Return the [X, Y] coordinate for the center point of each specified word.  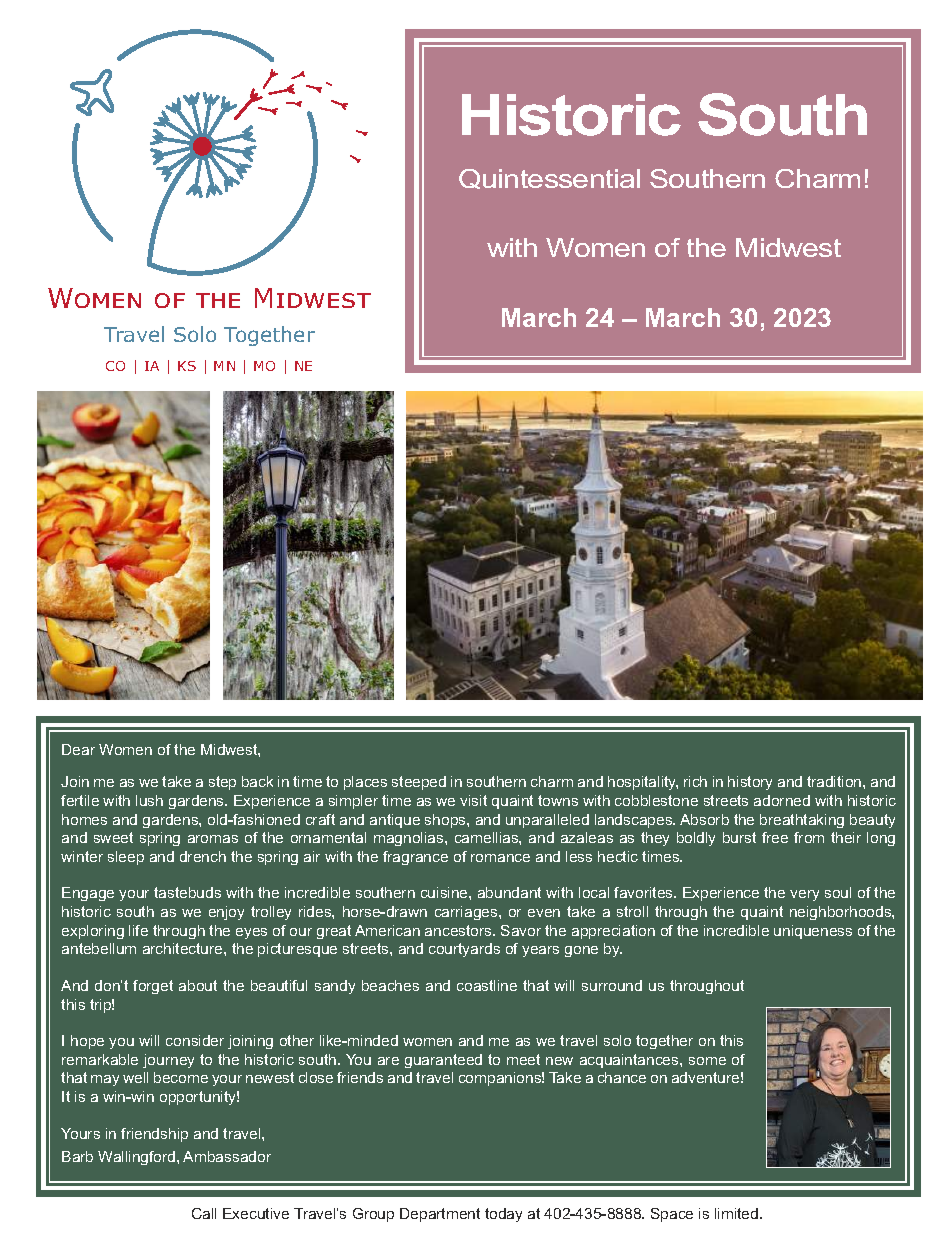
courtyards [464, 950]
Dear [78, 749]
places [365, 783]
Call [204, 1213]
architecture [184, 948]
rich [695, 781]
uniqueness [813, 932]
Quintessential [549, 179]
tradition [835, 781]
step [222, 783]
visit [473, 800]
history [750, 783]
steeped [419, 783]
